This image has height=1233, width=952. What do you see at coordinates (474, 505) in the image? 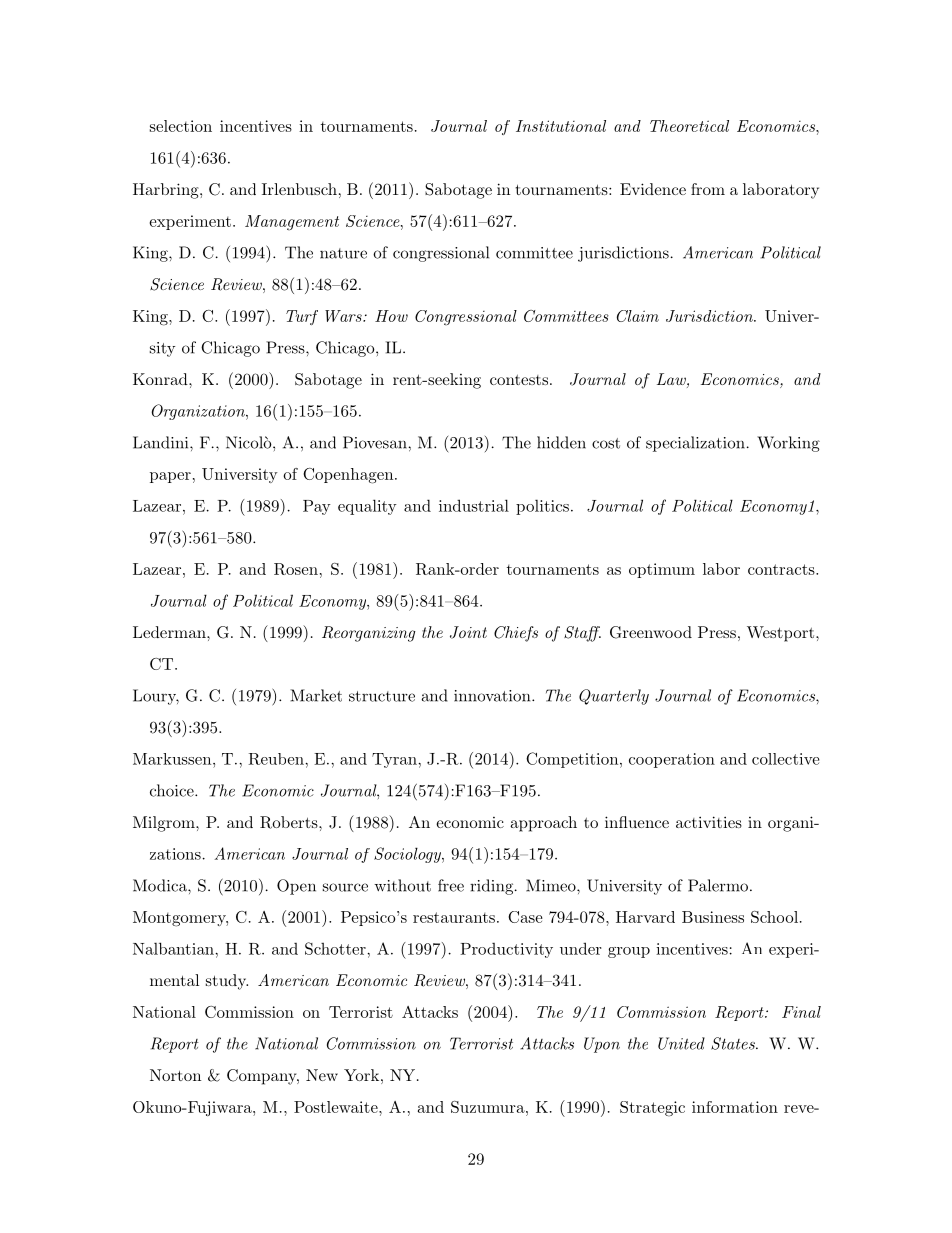
I see `industrial` at bounding box center [474, 505].
